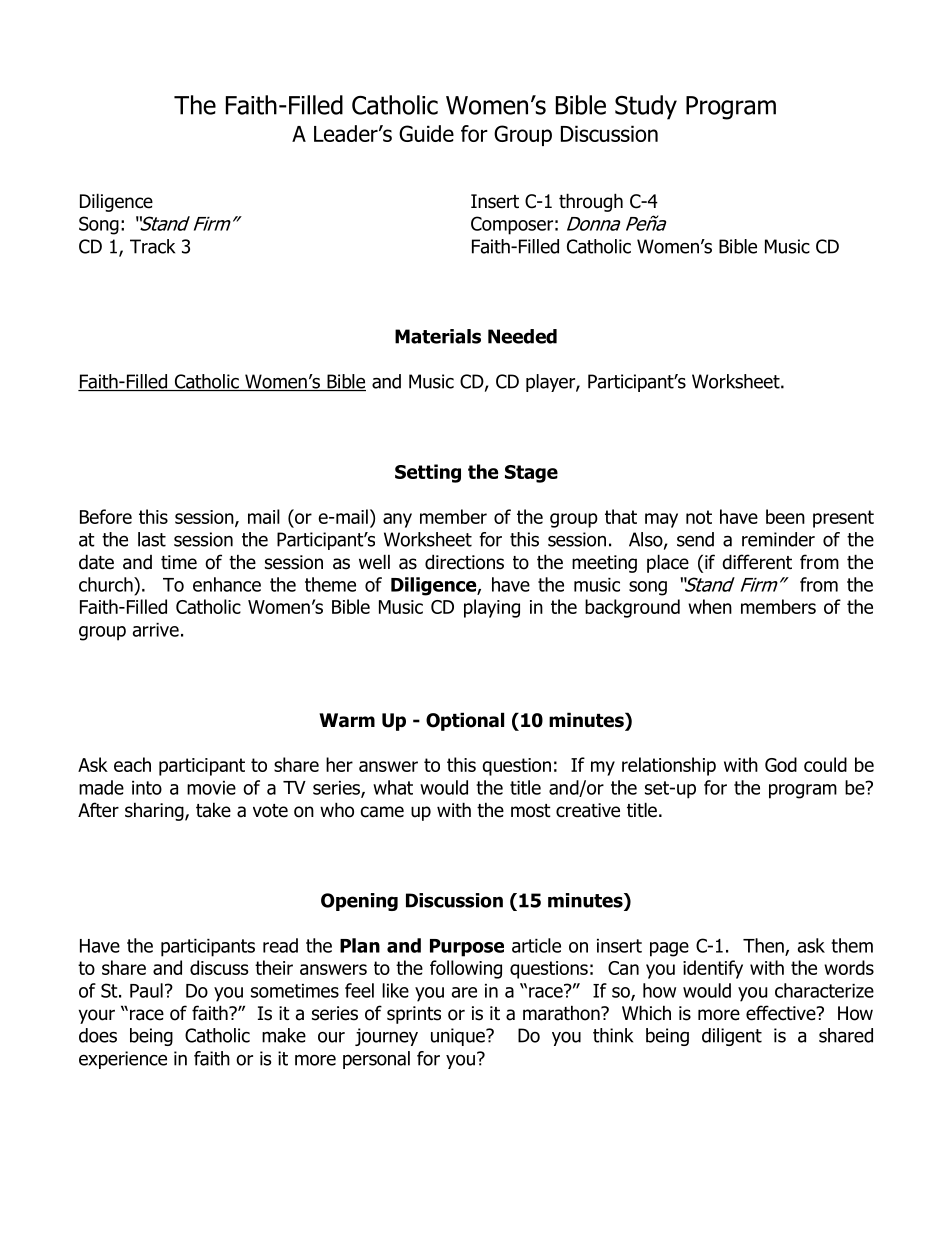  I want to click on unique, so click(459, 1037).
